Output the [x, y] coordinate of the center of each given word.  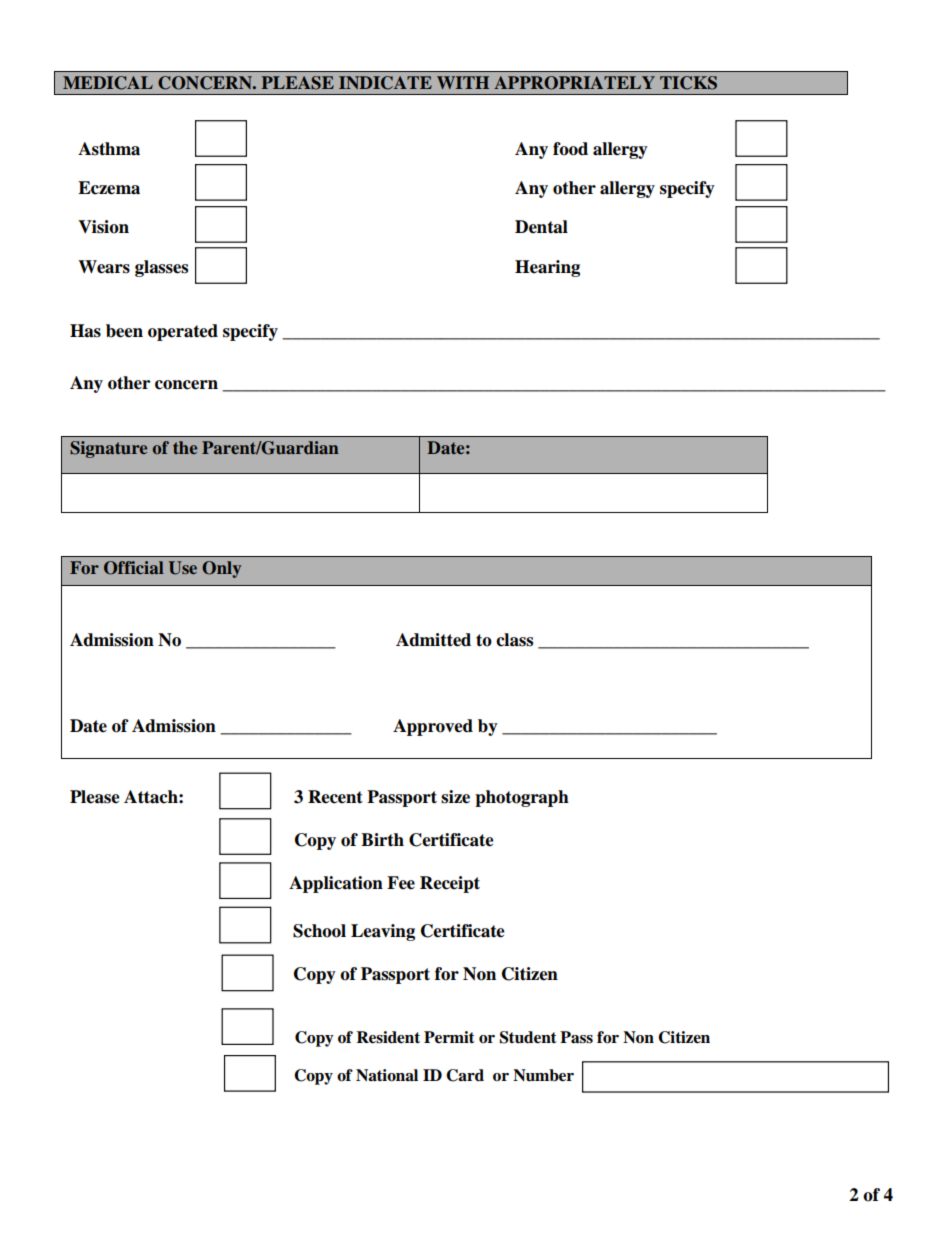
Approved [433, 727]
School [319, 931]
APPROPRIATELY [574, 83]
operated [183, 332]
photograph [522, 798]
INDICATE [385, 83]
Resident [388, 1037]
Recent [335, 797]
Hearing [547, 268]
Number [543, 1075]
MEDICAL [108, 83]
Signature [108, 449]
